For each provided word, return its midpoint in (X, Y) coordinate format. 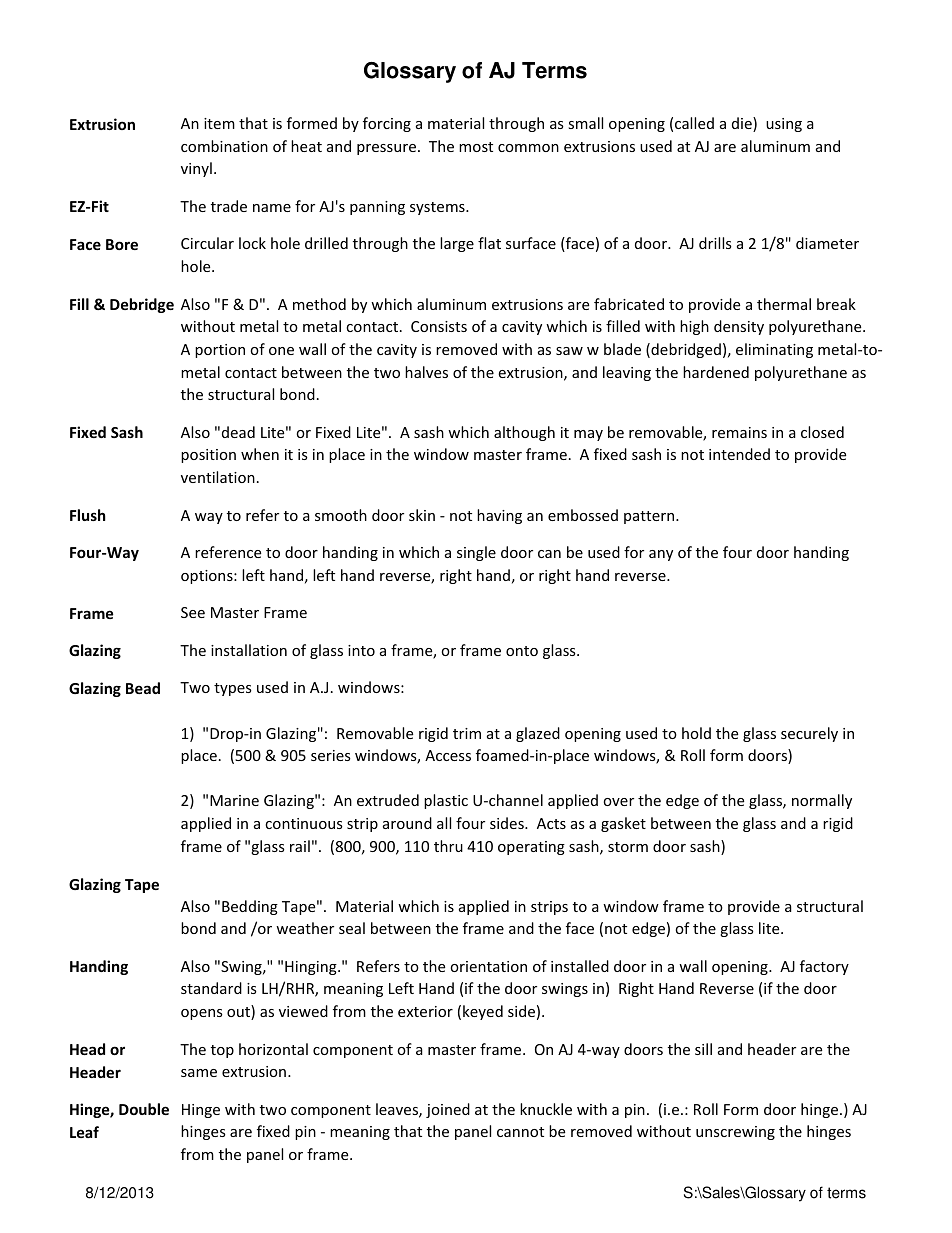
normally (822, 801)
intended (739, 454)
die (743, 124)
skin (422, 515)
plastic (446, 801)
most (476, 147)
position (208, 456)
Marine (234, 800)
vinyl (196, 169)
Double (144, 1109)
